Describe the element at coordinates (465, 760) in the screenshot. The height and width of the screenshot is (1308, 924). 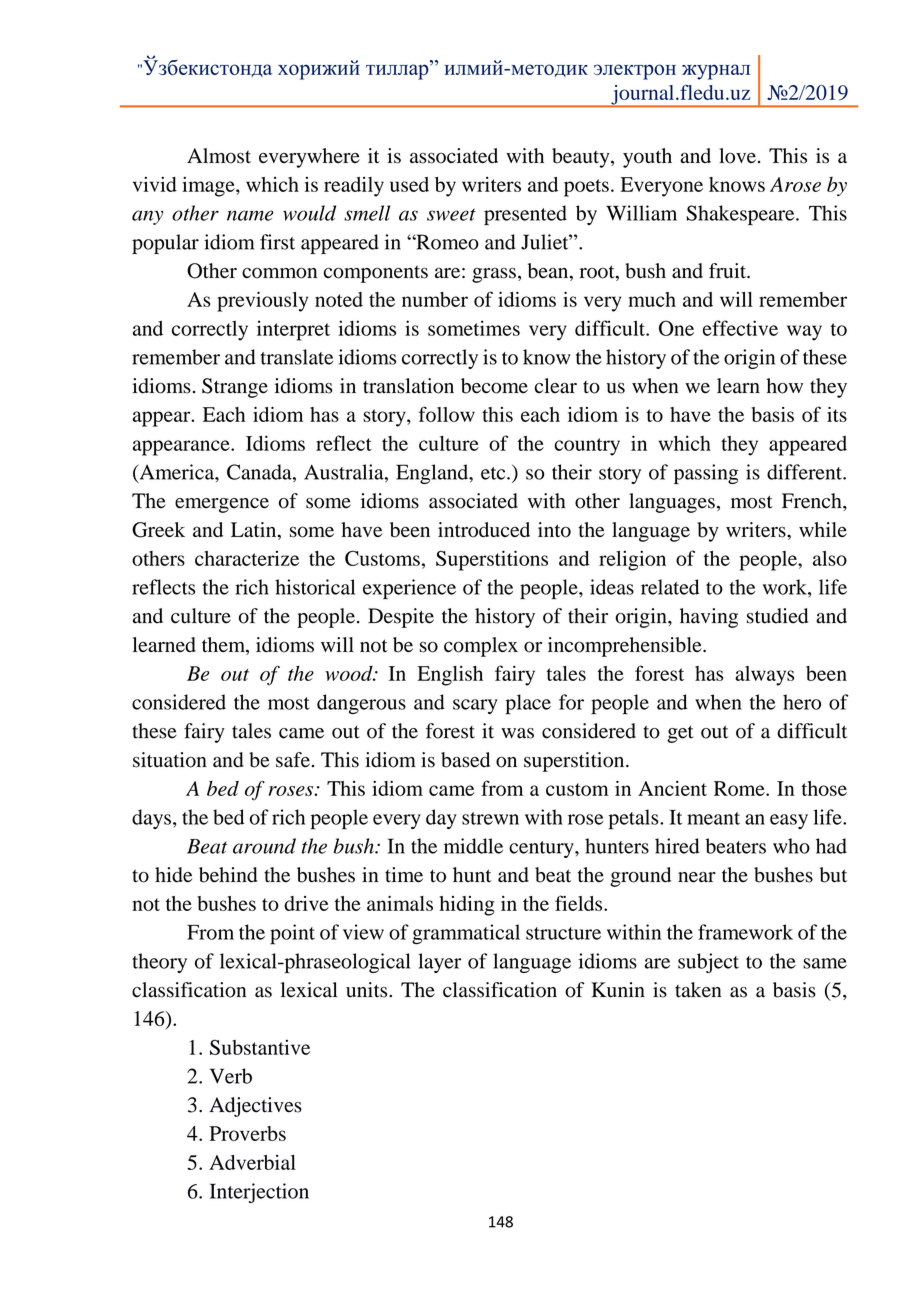
I see `based` at that location.
